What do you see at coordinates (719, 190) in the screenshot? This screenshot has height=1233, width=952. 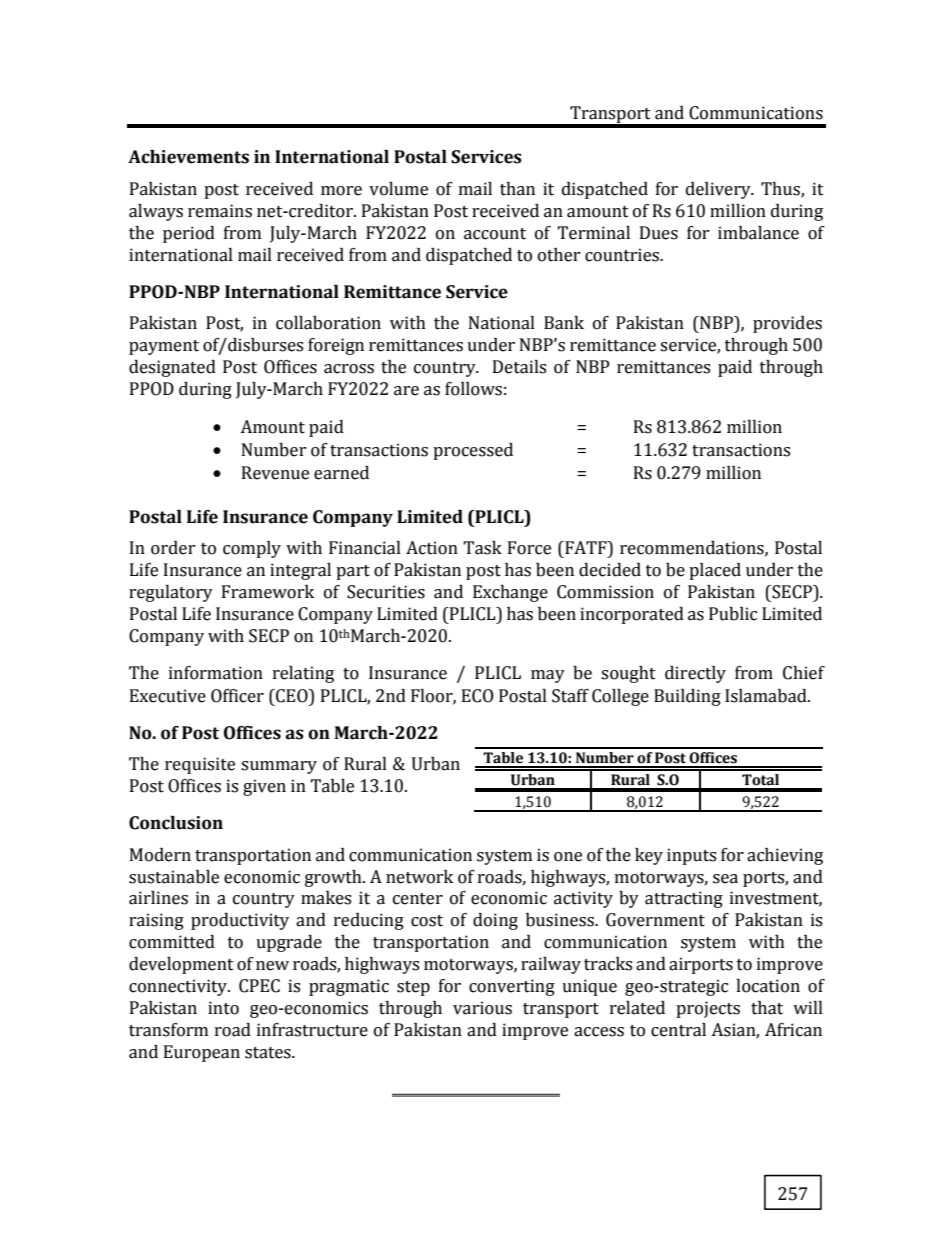 I see `delivery` at bounding box center [719, 190].
